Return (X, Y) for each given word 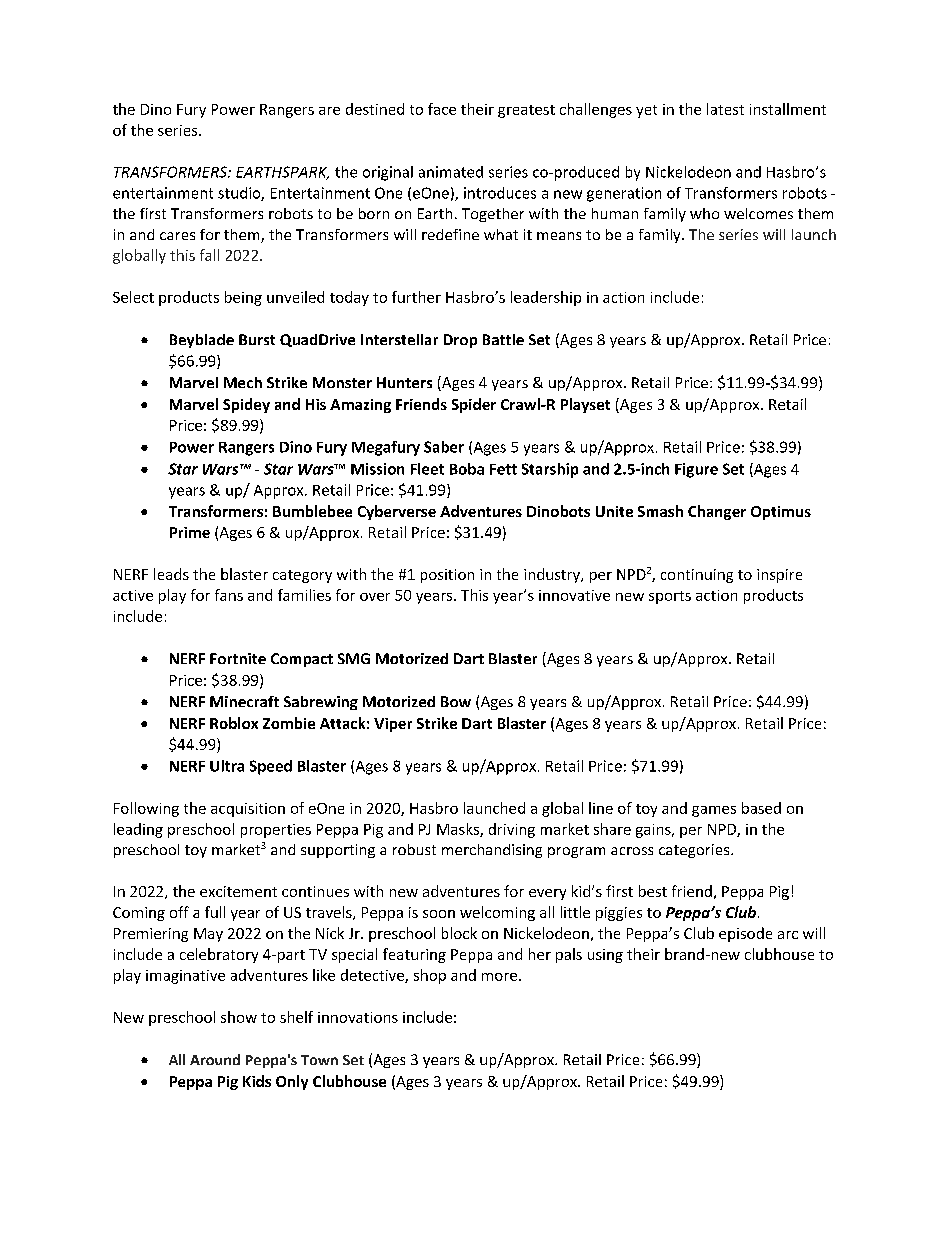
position (447, 576)
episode (745, 934)
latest (725, 109)
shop (430, 976)
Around (215, 1059)
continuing (697, 576)
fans (229, 595)
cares (177, 236)
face (442, 109)
